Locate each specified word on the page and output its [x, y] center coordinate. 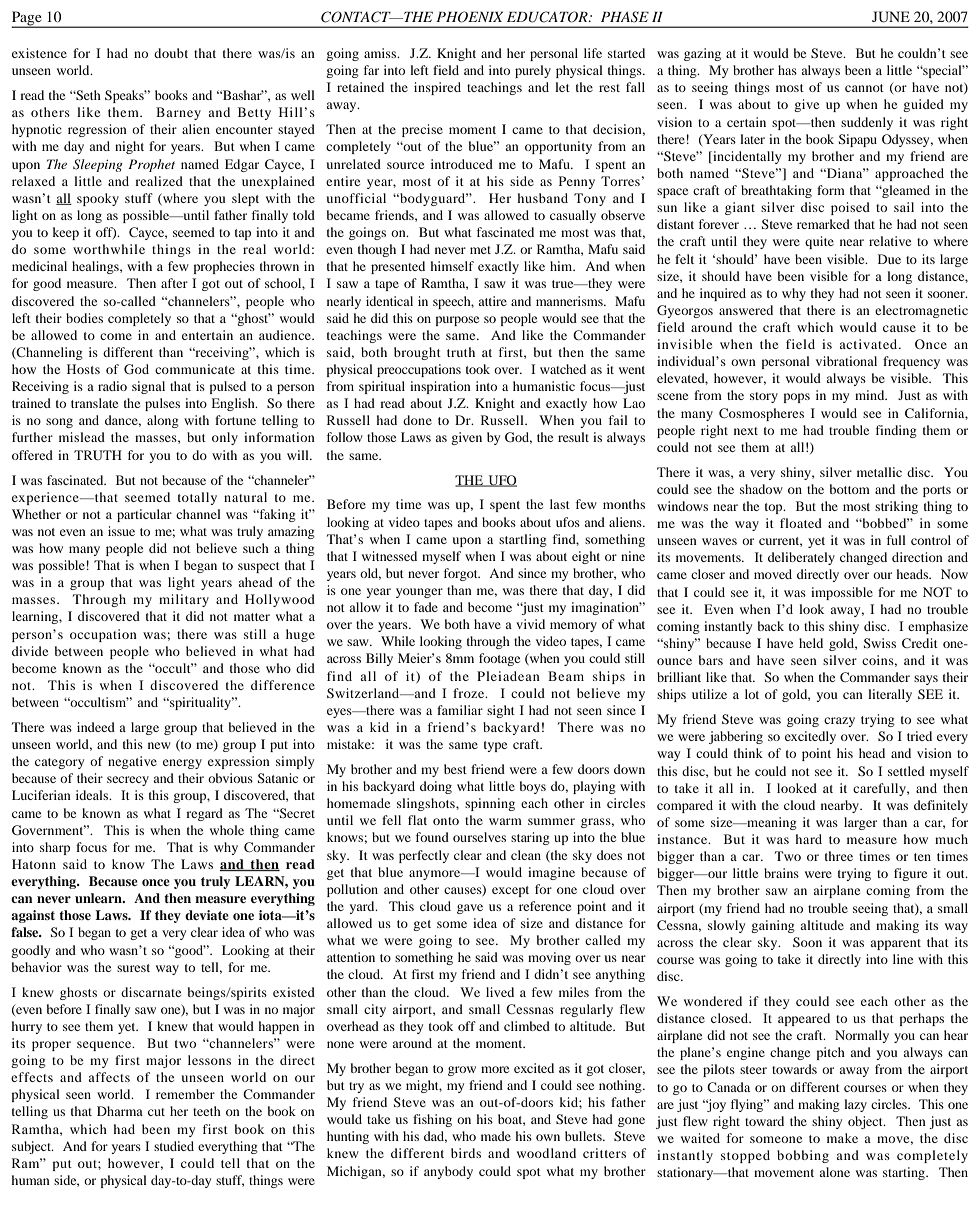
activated [870, 344]
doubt [171, 53]
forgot [462, 574]
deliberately [801, 558]
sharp [55, 848]
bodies [84, 318]
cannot [864, 88]
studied [174, 1146]
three [839, 856]
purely [533, 71]
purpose [457, 321]
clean [526, 855]
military [184, 600]
